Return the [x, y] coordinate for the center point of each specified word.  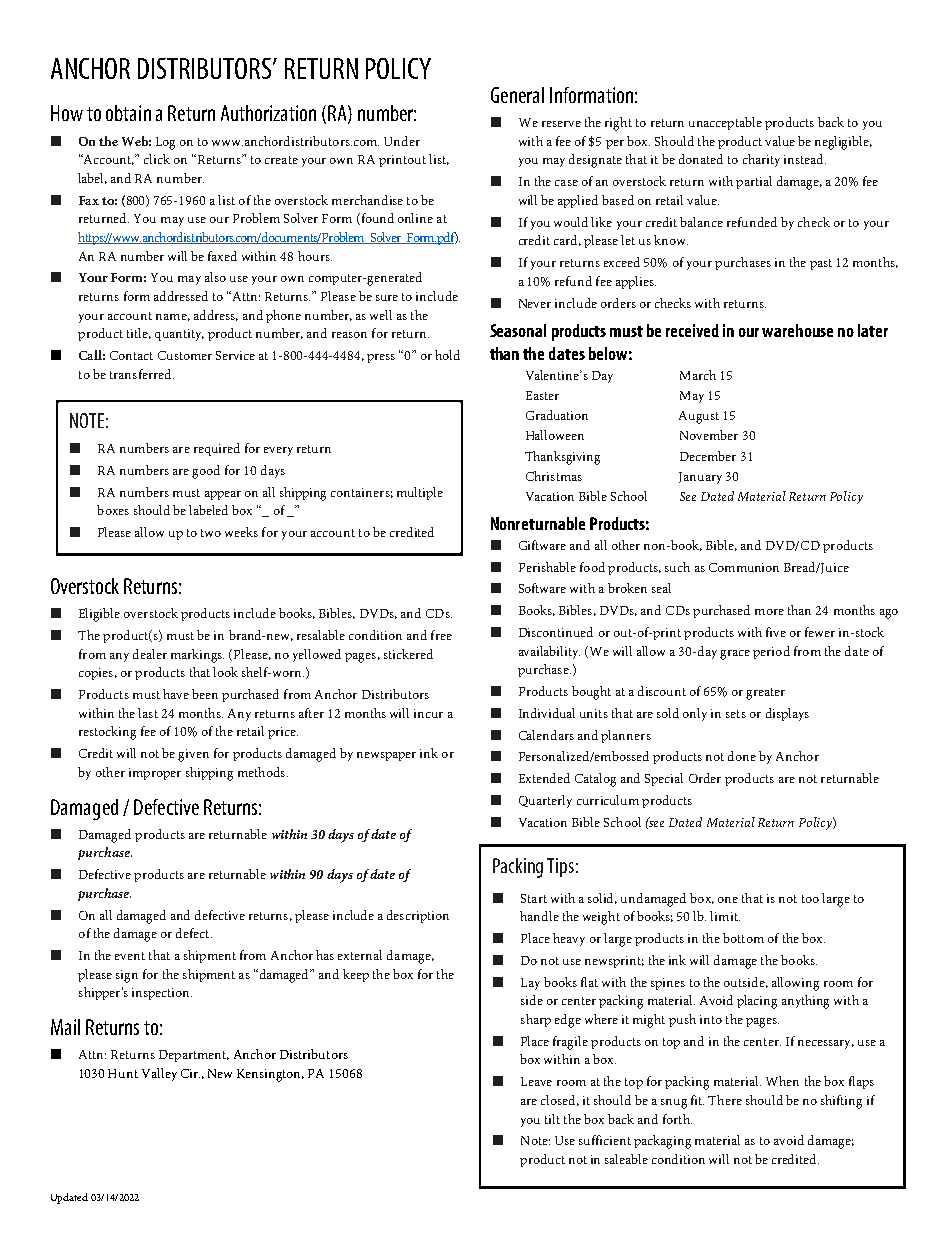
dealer [150, 654]
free [441, 635]
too [810, 899]
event [130, 956]
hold [447, 355]
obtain [128, 113]
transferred [142, 374]
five [776, 632]
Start [534, 898]
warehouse [797, 330]
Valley [159, 1074]
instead [805, 159]
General [517, 95]
